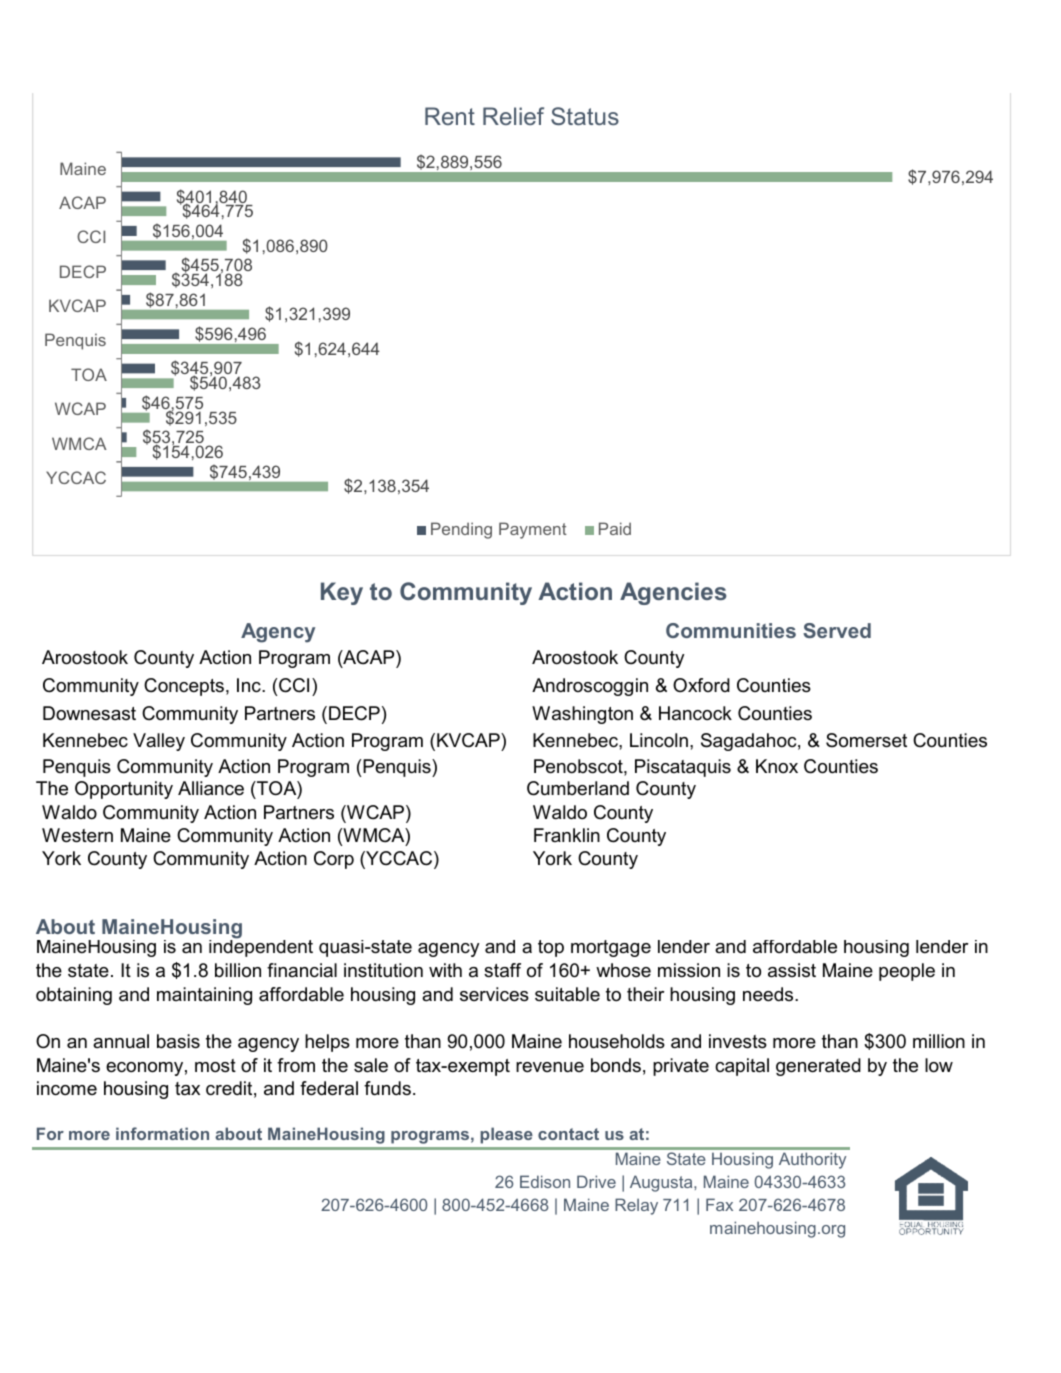  I want to click on Fax, so click(719, 1204).
